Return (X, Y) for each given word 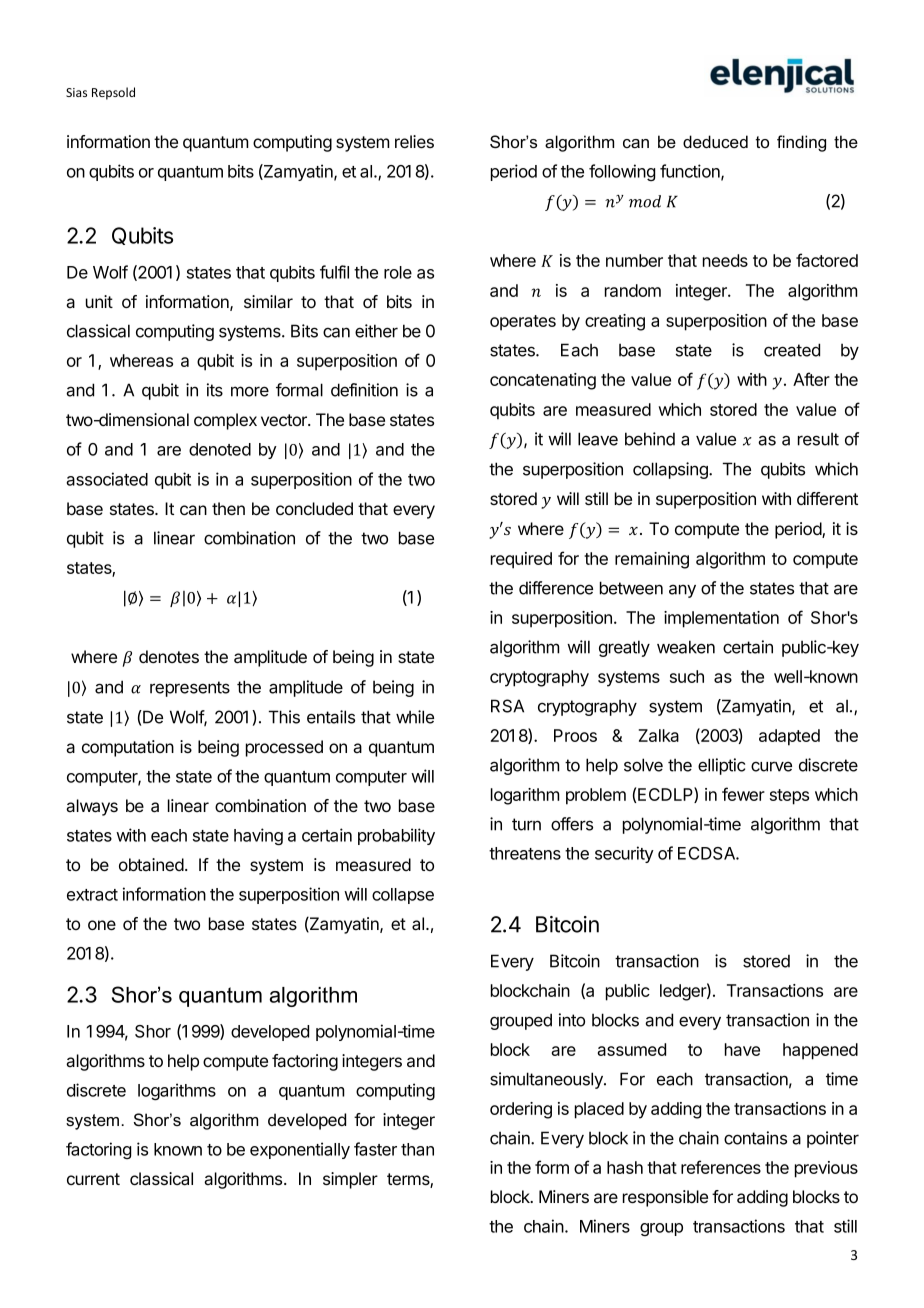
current (93, 1179)
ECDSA (707, 853)
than (417, 1149)
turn (526, 824)
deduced (715, 141)
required (521, 560)
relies (414, 141)
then (228, 508)
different (827, 498)
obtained (151, 864)
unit (99, 301)
